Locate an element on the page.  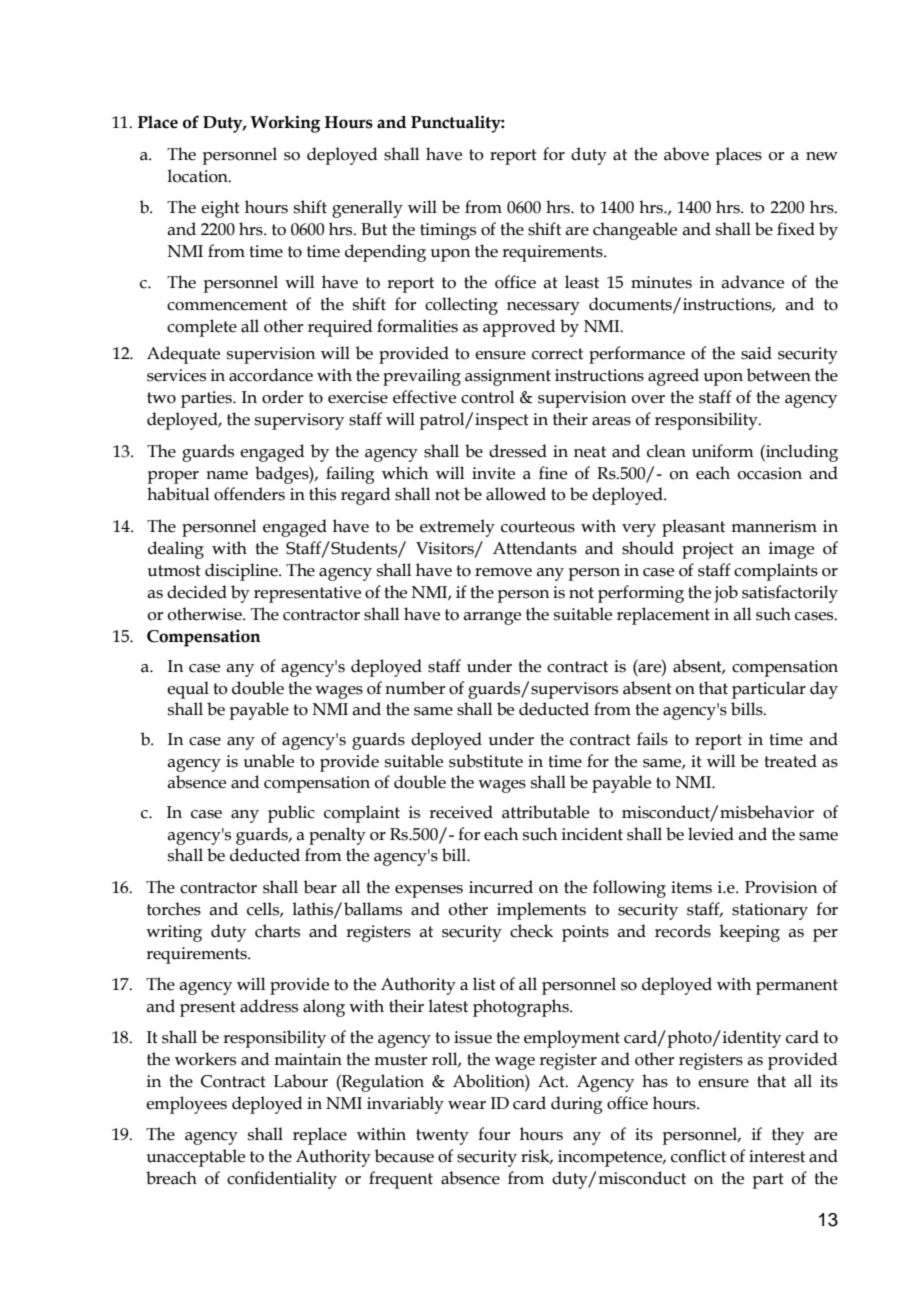
unacceptable is located at coordinates (196, 1158).
